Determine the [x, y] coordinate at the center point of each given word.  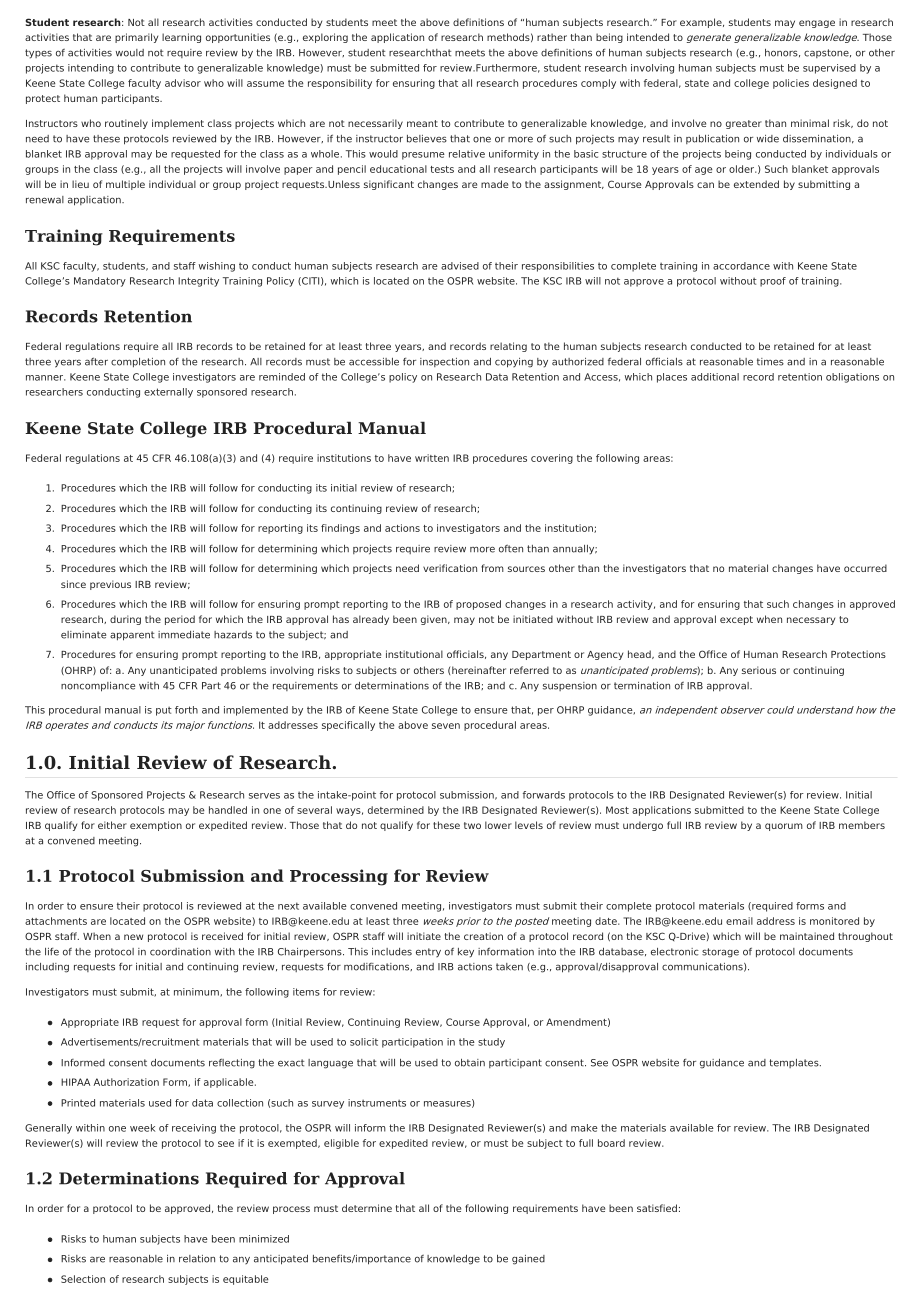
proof [773, 282]
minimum [197, 992]
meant [422, 123]
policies [791, 84]
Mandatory [100, 282]
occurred [865, 568]
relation [197, 1259]
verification [450, 568]
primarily [136, 38]
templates [795, 1063]
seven [446, 726]
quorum [784, 827]
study [491, 1043]
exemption [156, 826]
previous [110, 585]
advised [460, 266]
